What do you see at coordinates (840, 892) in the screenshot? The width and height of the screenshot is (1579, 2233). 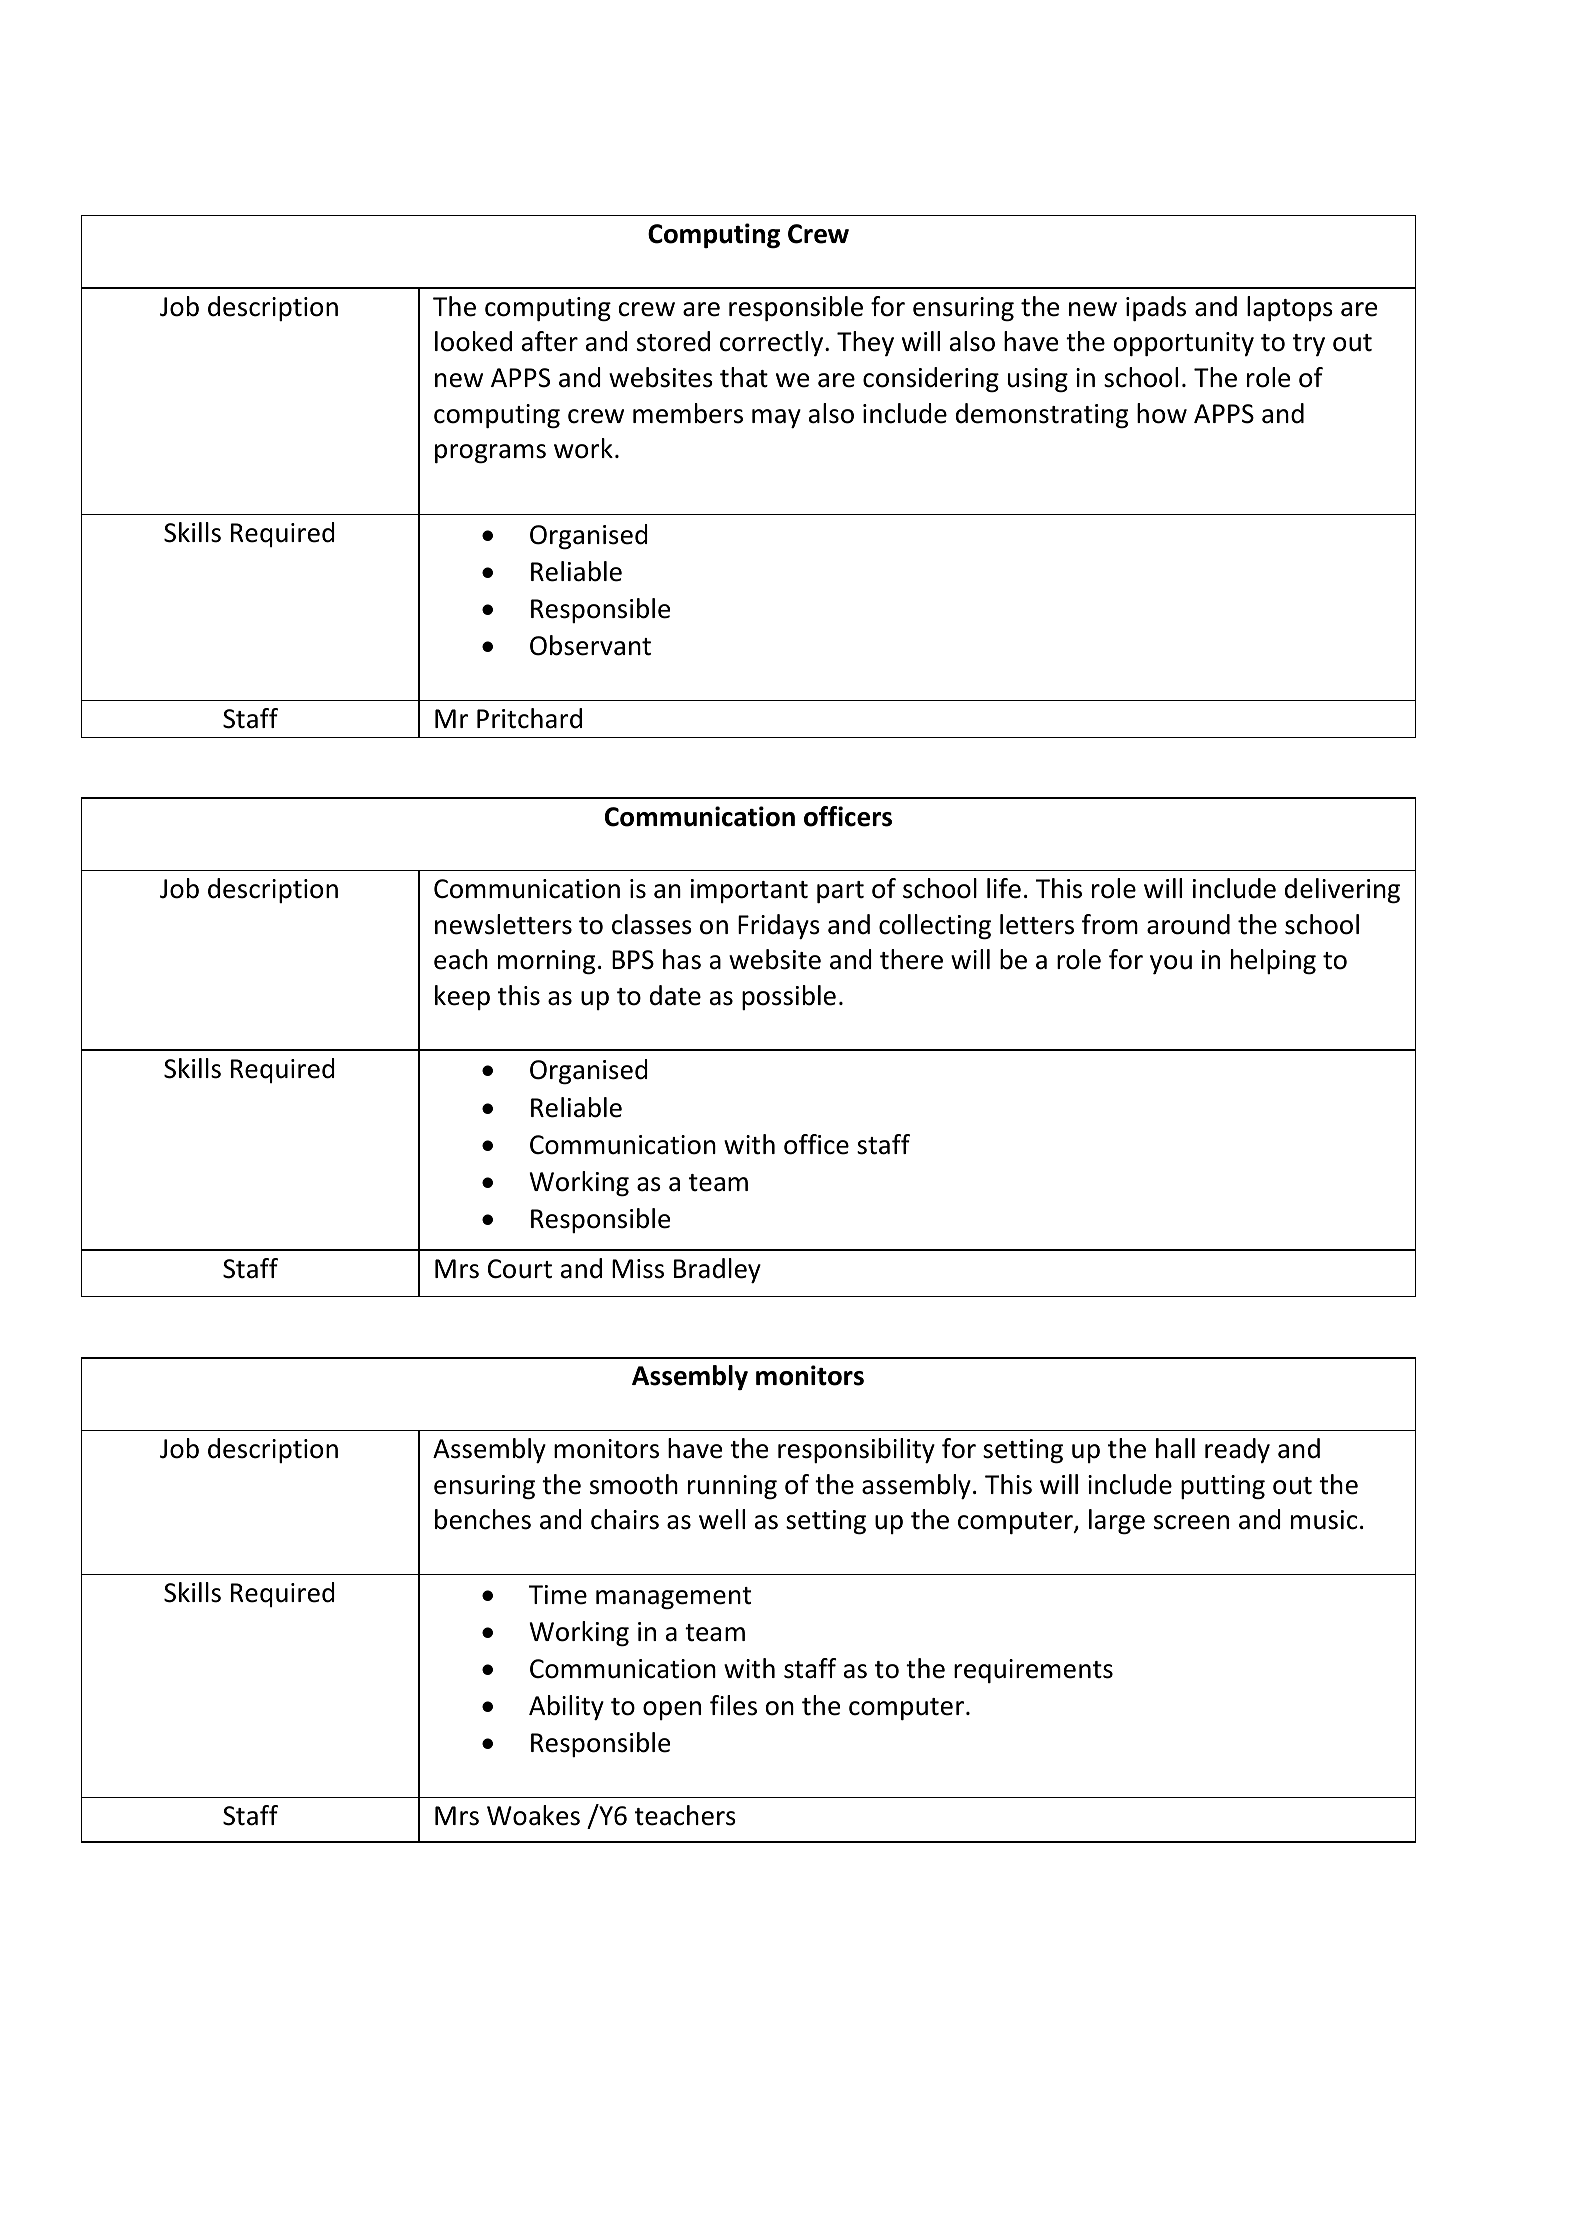 I see `part` at bounding box center [840, 892].
